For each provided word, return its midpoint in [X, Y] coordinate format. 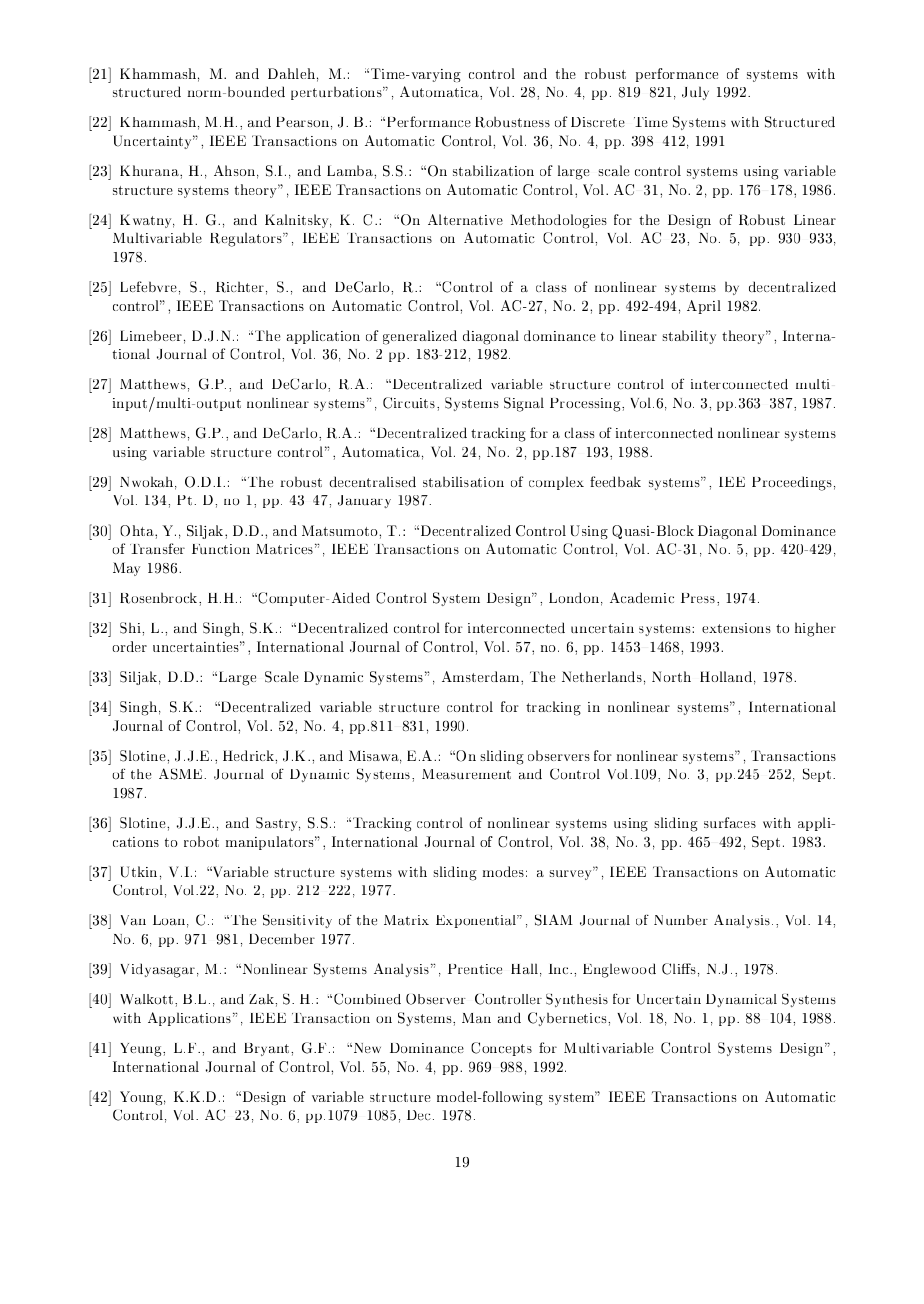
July [695, 93]
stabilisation [463, 481]
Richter [240, 287]
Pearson [302, 122]
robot [201, 841]
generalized [420, 337]
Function [221, 549]
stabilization [493, 170]
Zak [262, 999]
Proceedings [792, 483]
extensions [736, 628]
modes [503, 871]
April [704, 307]
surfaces [730, 822]
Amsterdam [482, 676]
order [129, 646]
